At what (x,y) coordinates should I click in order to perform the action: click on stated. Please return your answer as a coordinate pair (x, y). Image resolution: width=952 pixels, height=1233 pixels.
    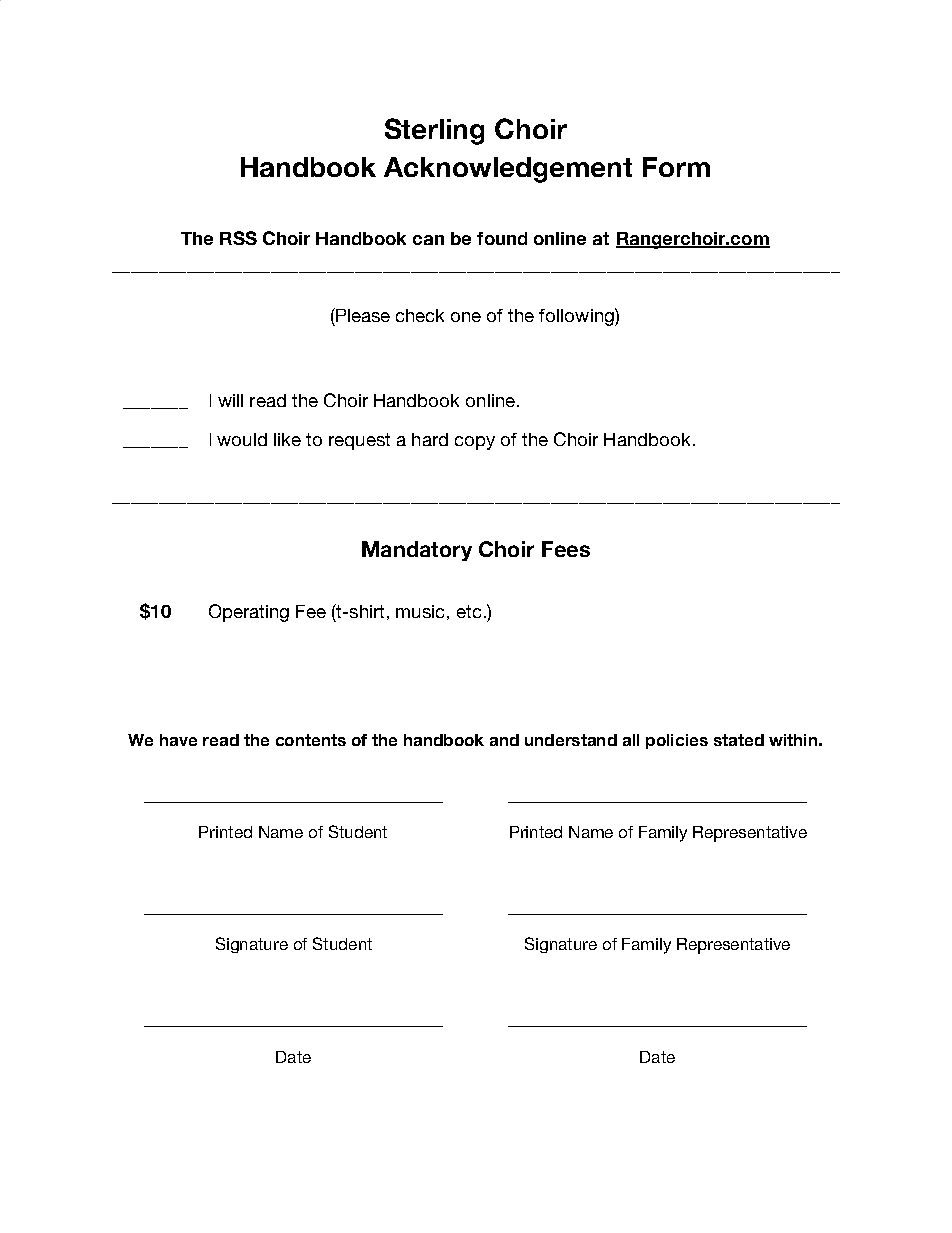
    Looking at the image, I should click on (739, 740).
